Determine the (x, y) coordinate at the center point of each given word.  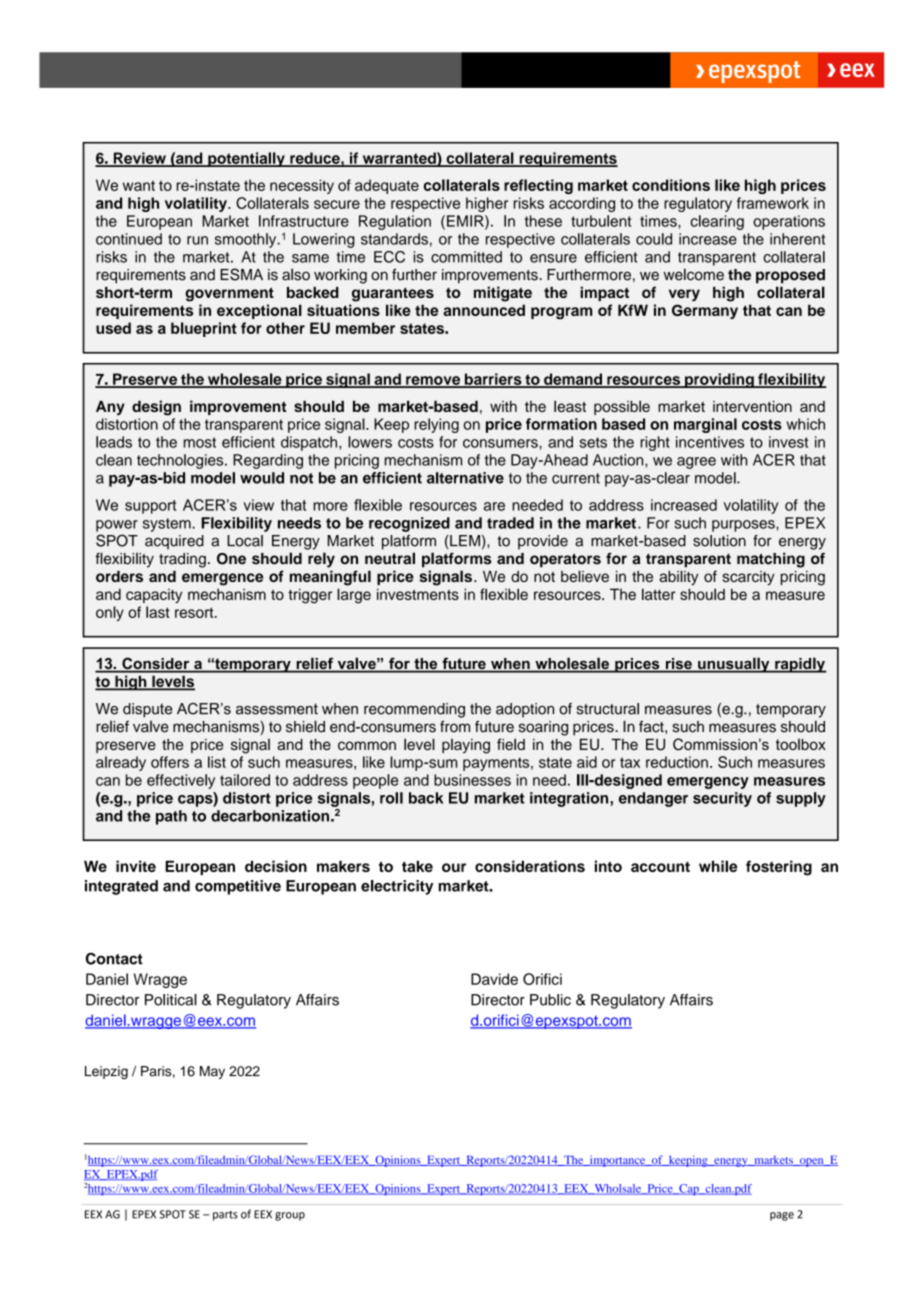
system (168, 525)
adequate (387, 186)
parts (225, 1216)
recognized (409, 524)
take (417, 866)
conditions (671, 185)
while (718, 866)
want (139, 185)
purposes (744, 526)
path (171, 817)
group (290, 1216)
